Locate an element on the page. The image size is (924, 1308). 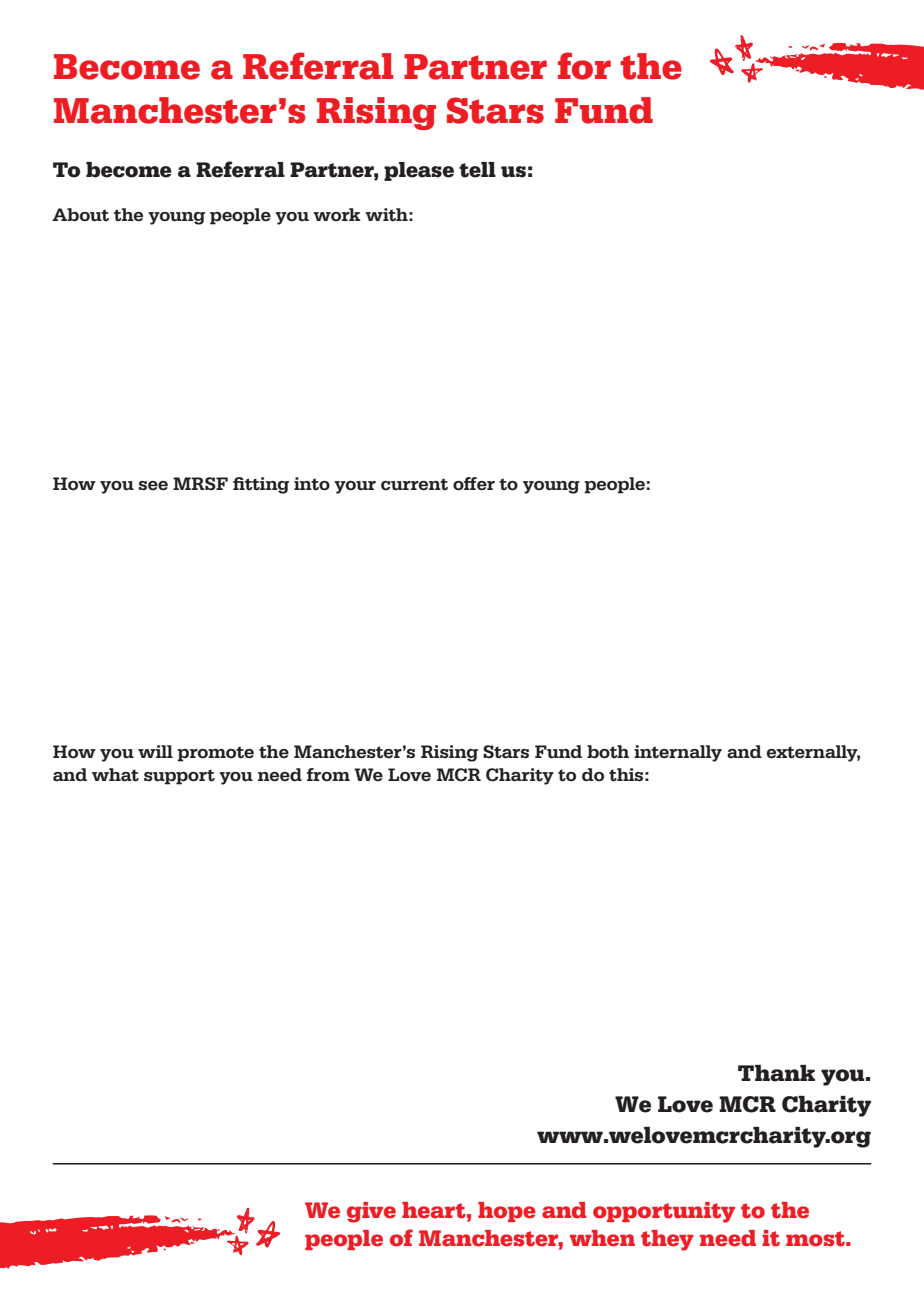
will is located at coordinates (155, 751).
